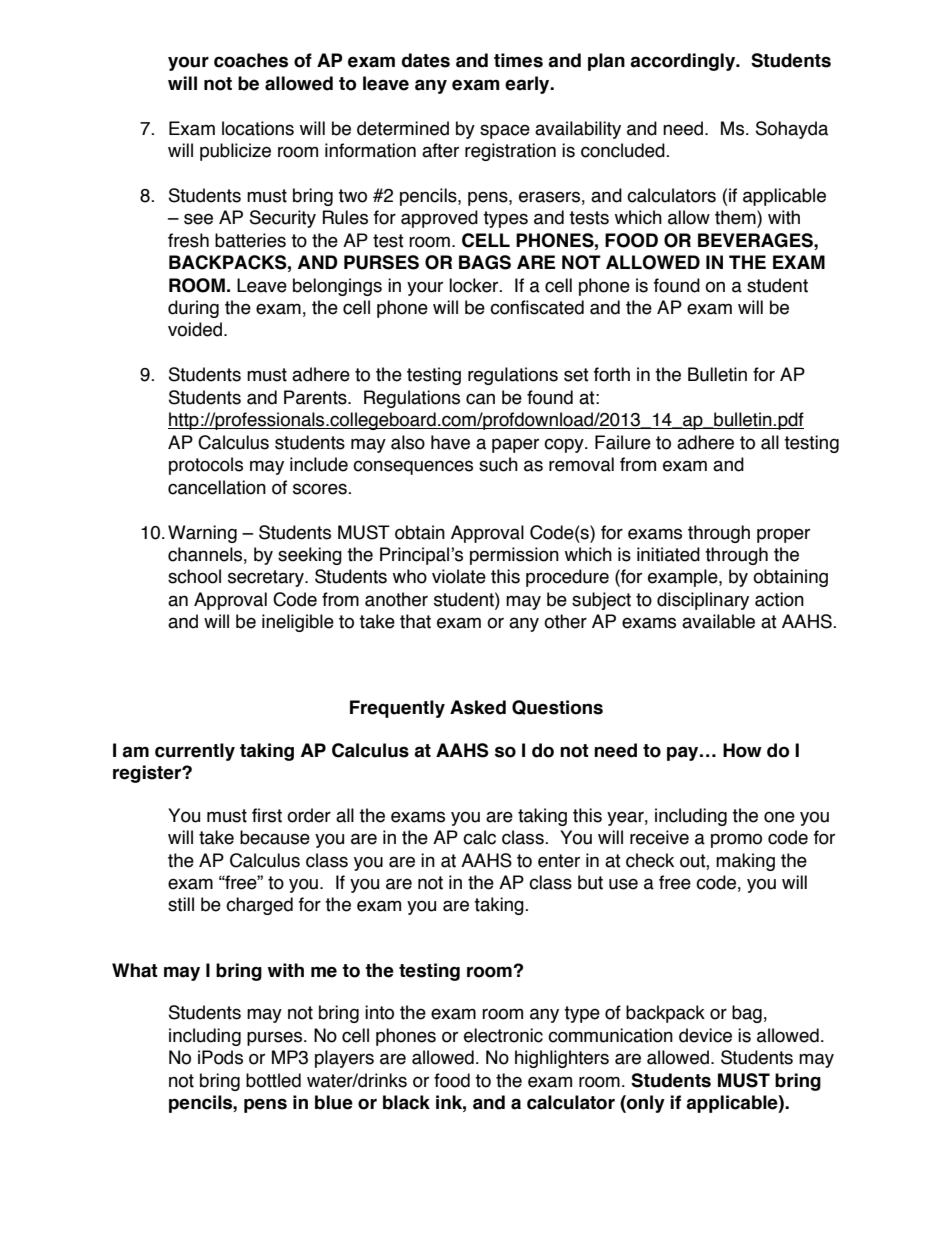 The height and width of the screenshot is (1233, 952). I want to click on dates, so click(426, 60).
